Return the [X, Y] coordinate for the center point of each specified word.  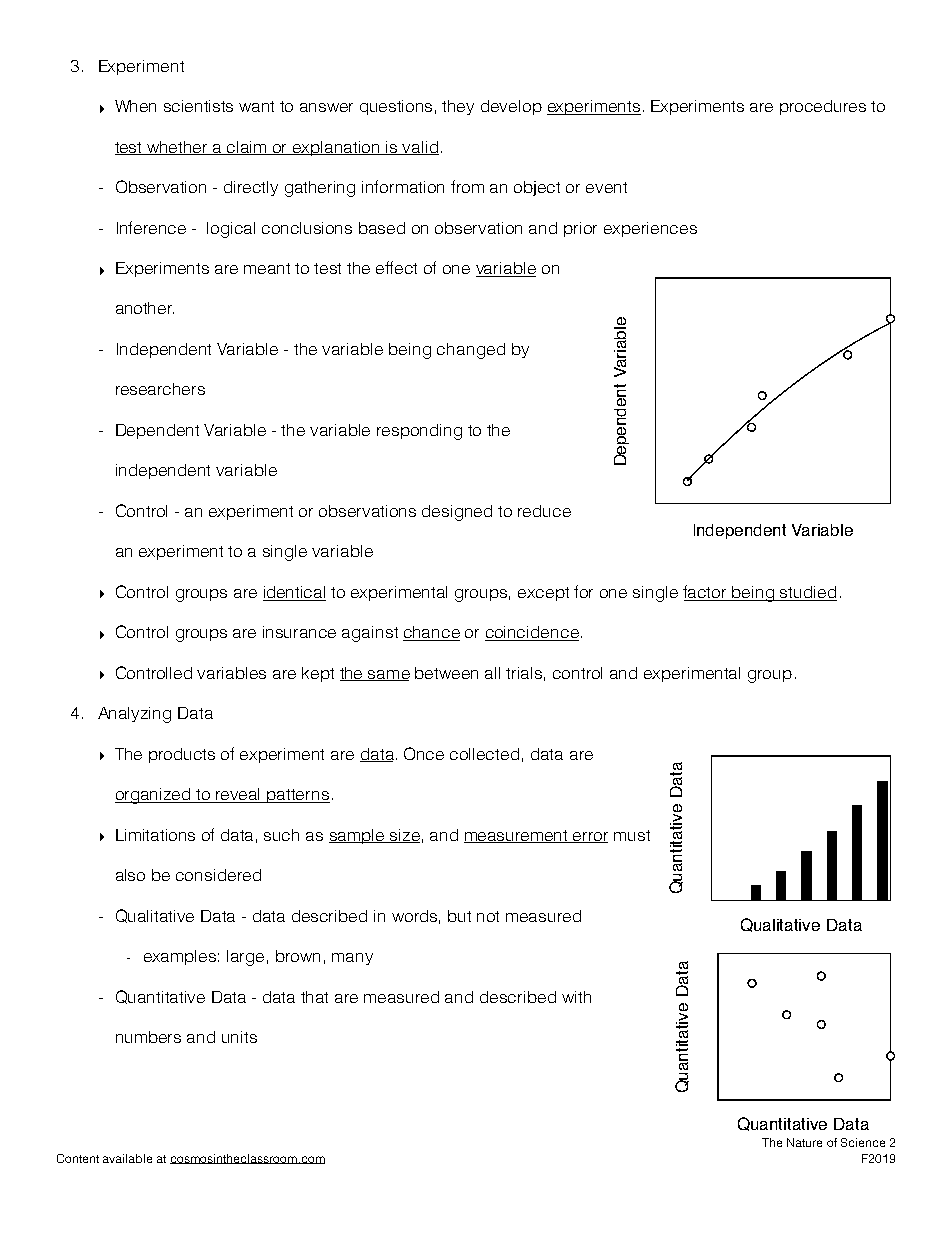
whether [177, 148]
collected [484, 754]
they [458, 107]
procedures [823, 107]
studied [808, 593]
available [127, 1158]
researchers [160, 389]
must [632, 835]
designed [457, 513]
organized [154, 796]
